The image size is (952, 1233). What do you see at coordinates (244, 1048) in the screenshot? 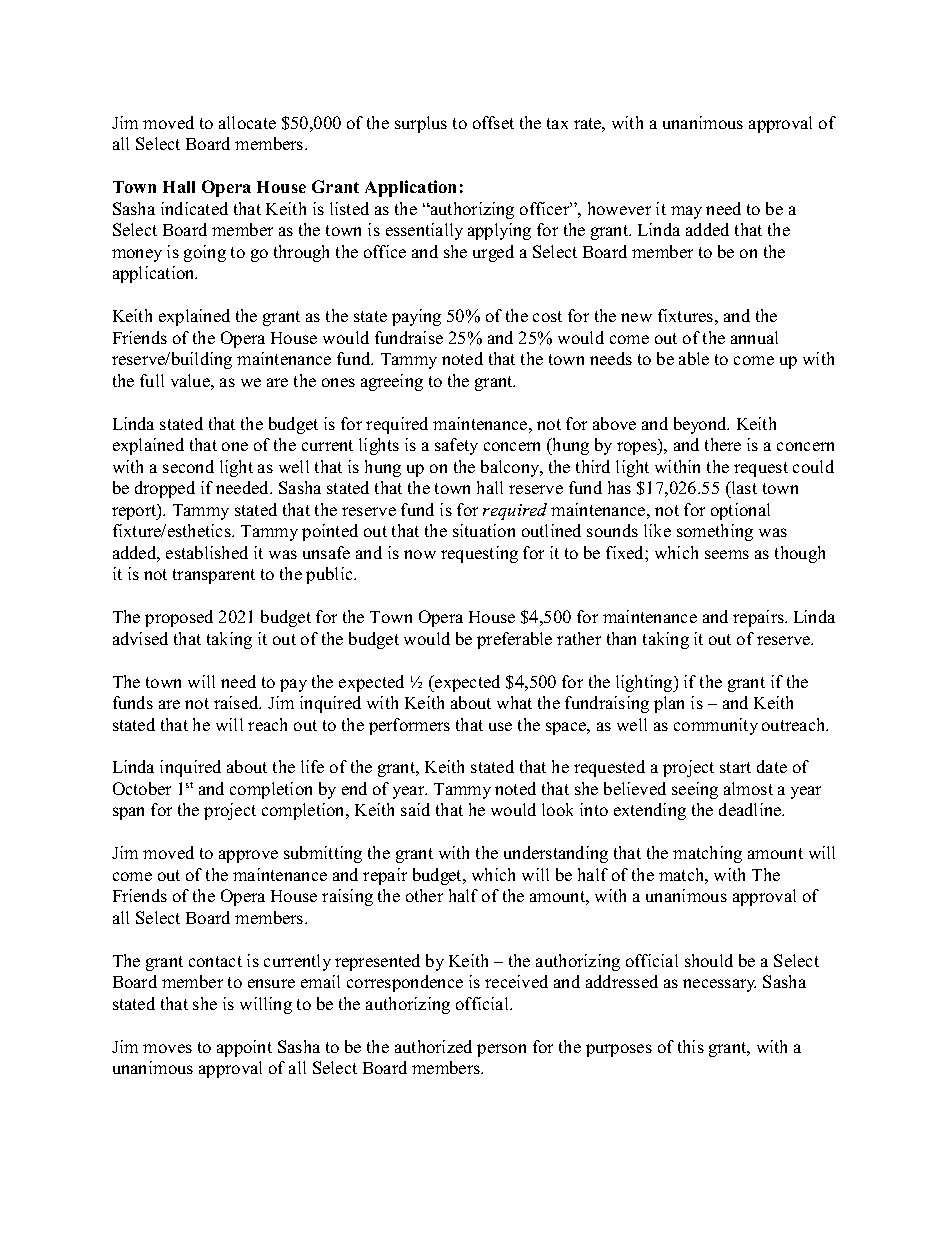
I see `appoint` at bounding box center [244, 1048].
